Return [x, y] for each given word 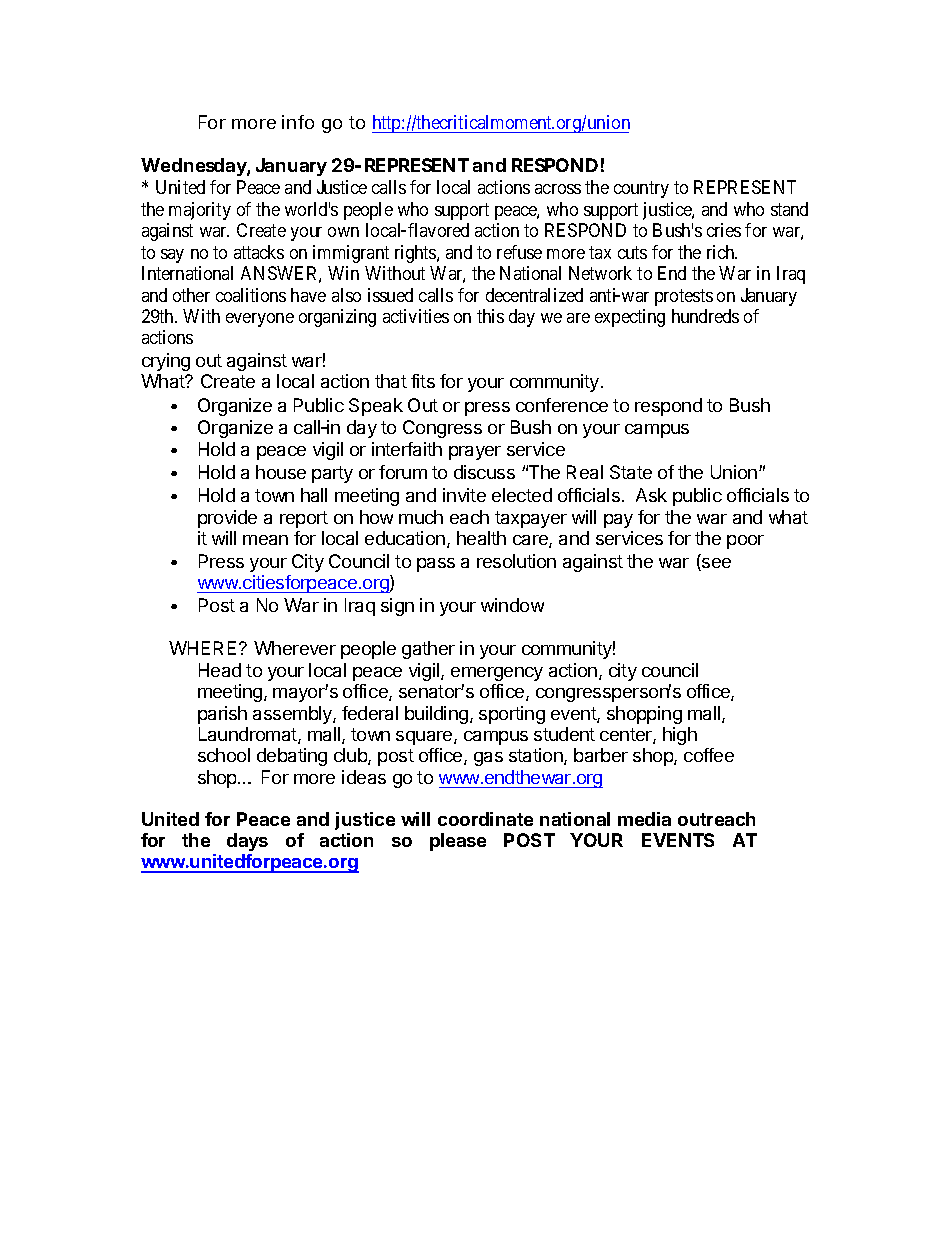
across [558, 189]
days [247, 842]
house [281, 472]
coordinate [485, 819]
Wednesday [194, 167]
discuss [484, 472]
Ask [651, 495]
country [641, 190]
